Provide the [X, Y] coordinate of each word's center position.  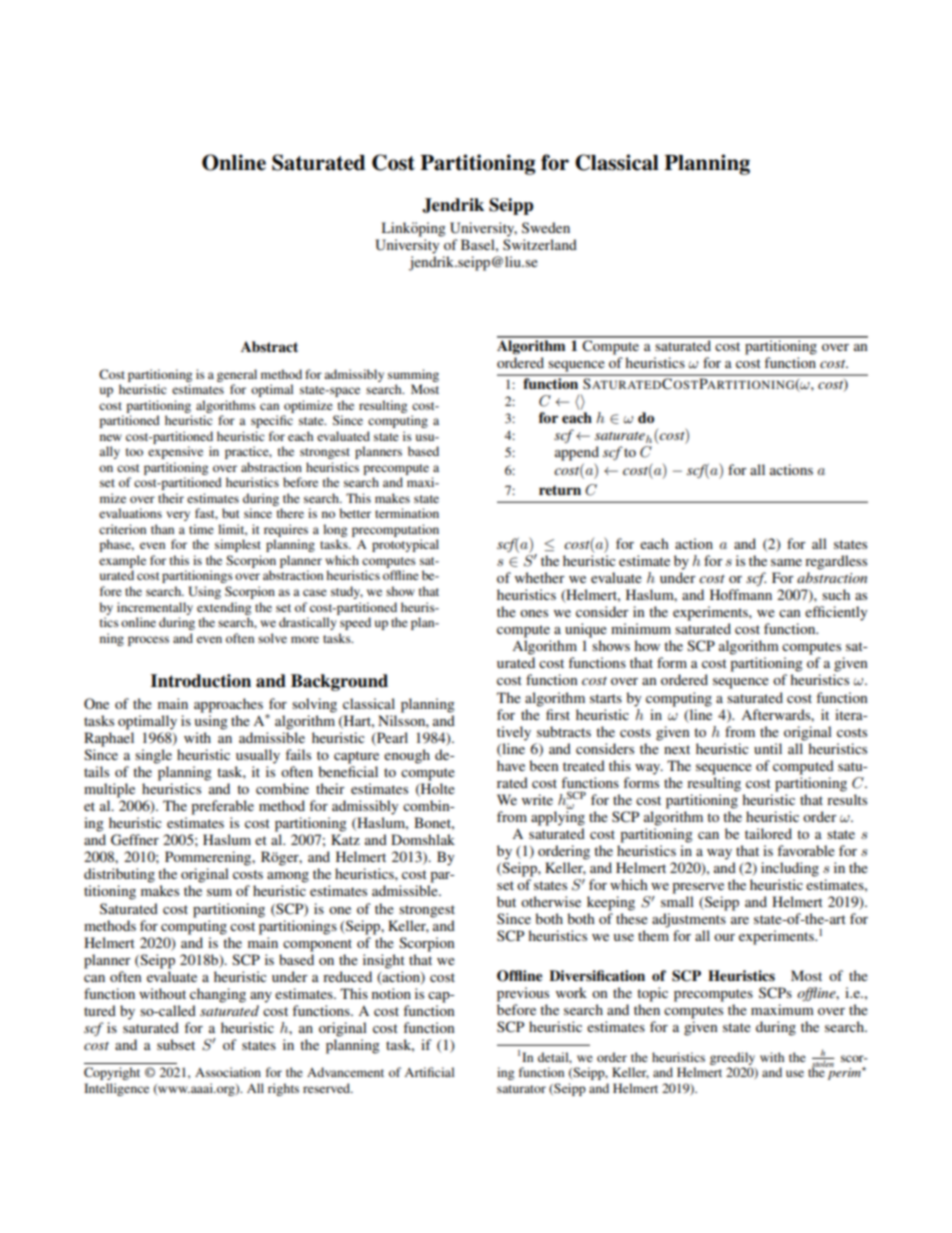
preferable [222, 807]
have [511, 765]
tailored [768, 833]
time [201, 529]
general [237, 375]
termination [407, 513]
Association [228, 1072]
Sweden [546, 227]
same [786, 562]
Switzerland [540, 244]
